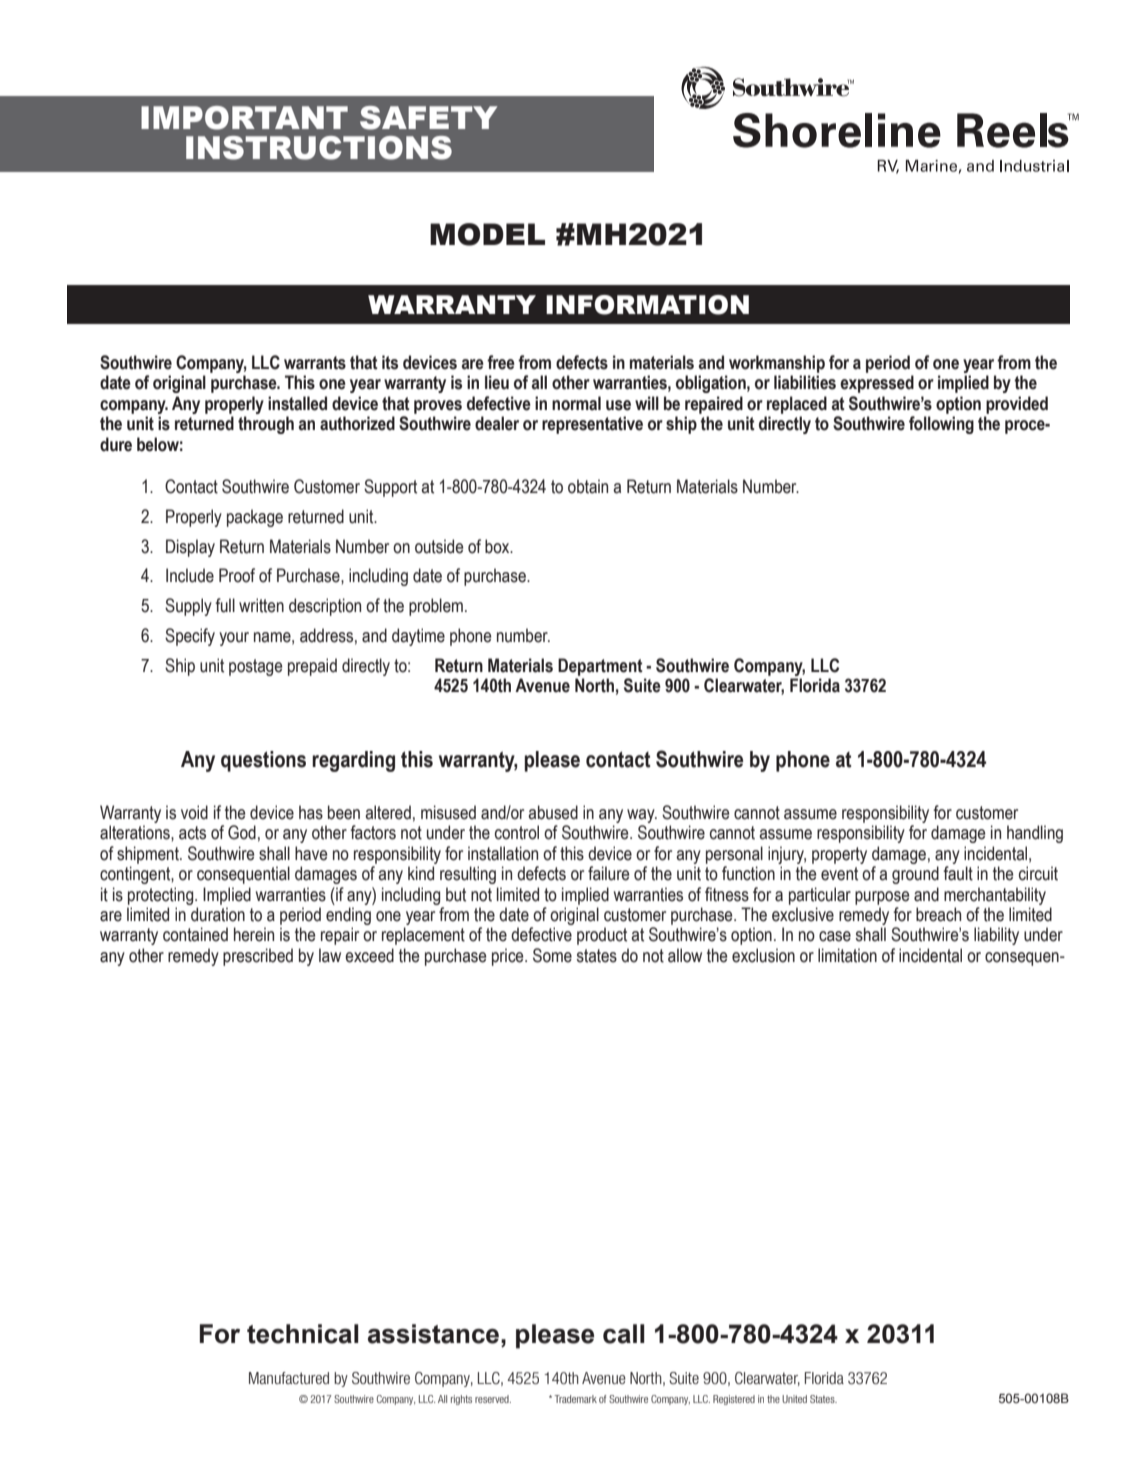 This document has height=1470, width=1136. I want to click on Registered, so click(734, 1400).
